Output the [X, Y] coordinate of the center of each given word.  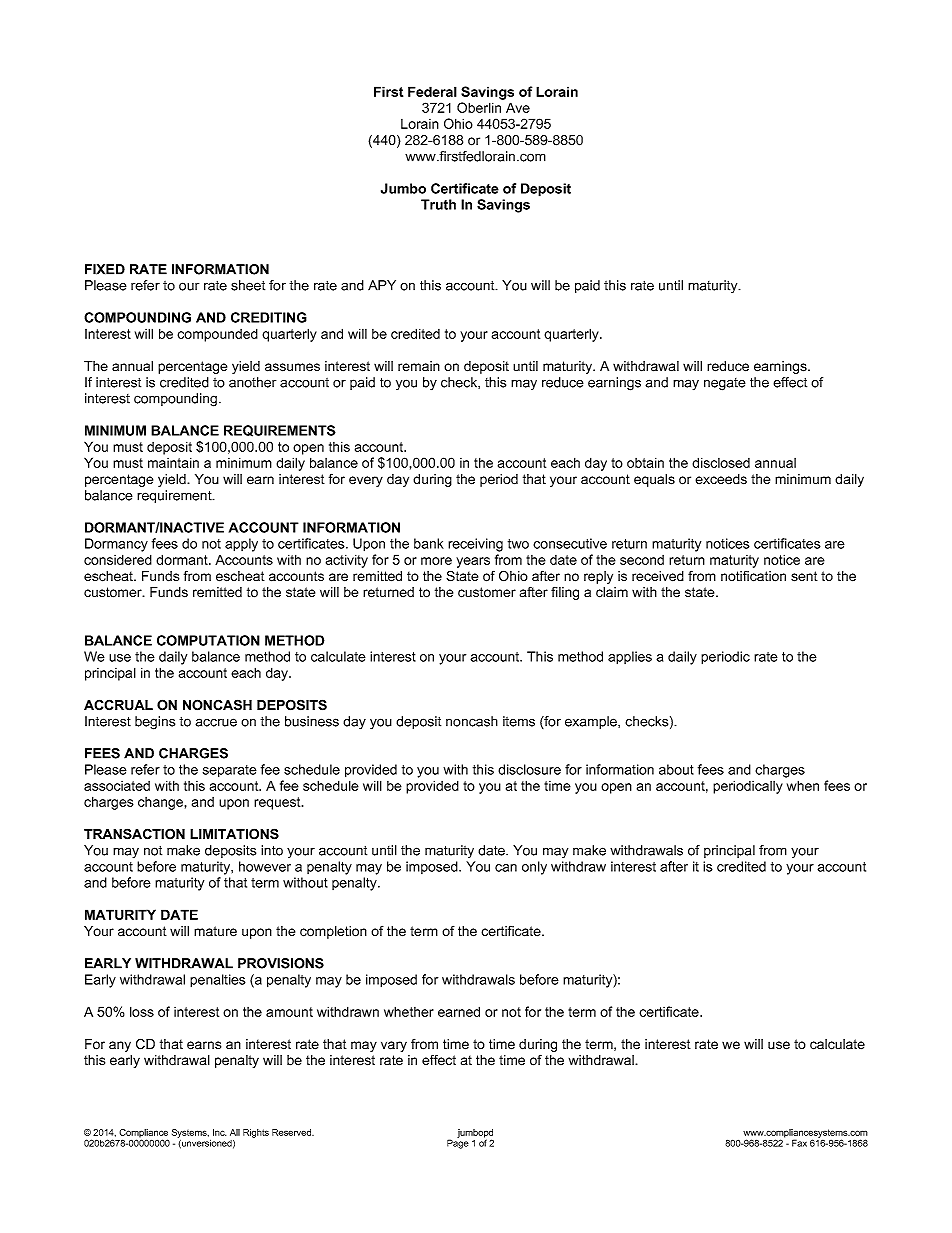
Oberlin [479, 107]
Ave [518, 107]
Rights [256, 1133]
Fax [799, 1143]
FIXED [105, 269]
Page [458, 1143]
